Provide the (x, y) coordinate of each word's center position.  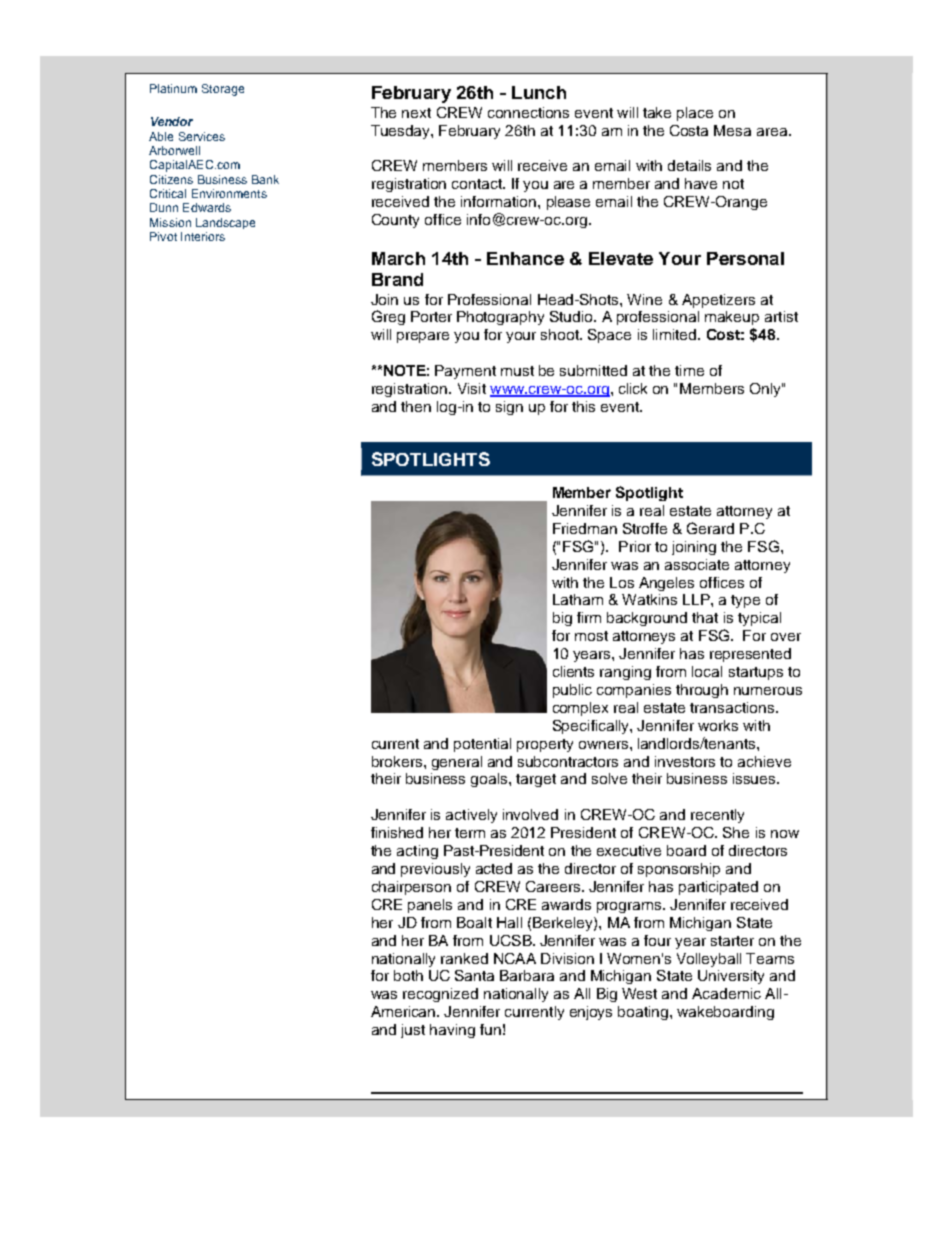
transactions (733, 707)
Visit (472, 388)
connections (528, 112)
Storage (223, 90)
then (416, 406)
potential (482, 745)
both (408, 975)
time (689, 370)
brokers (398, 761)
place (695, 114)
